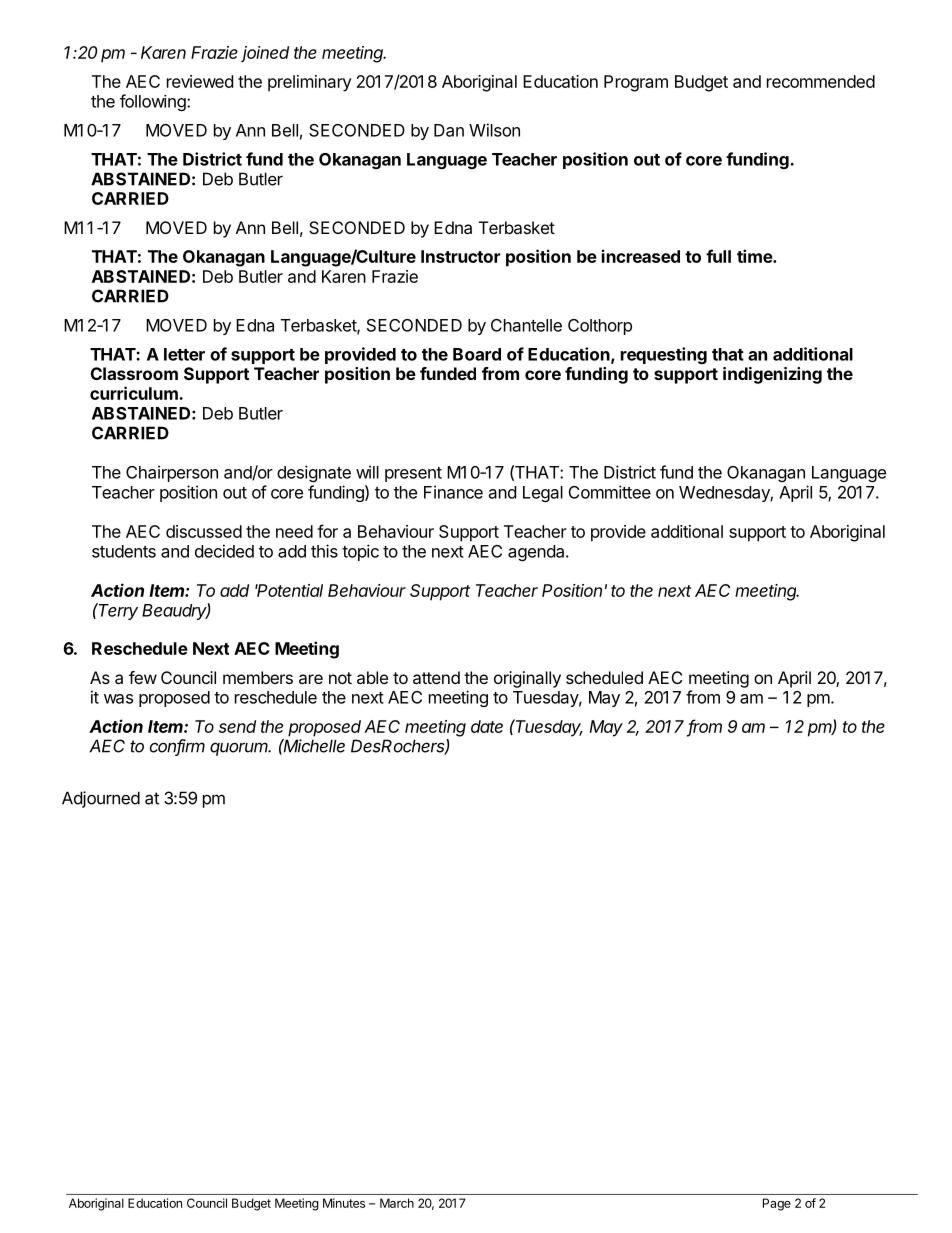 The height and width of the screenshot is (1233, 952). What do you see at coordinates (604, 677) in the screenshot?
I see `scheduled` at bounding box center [604, 677].
